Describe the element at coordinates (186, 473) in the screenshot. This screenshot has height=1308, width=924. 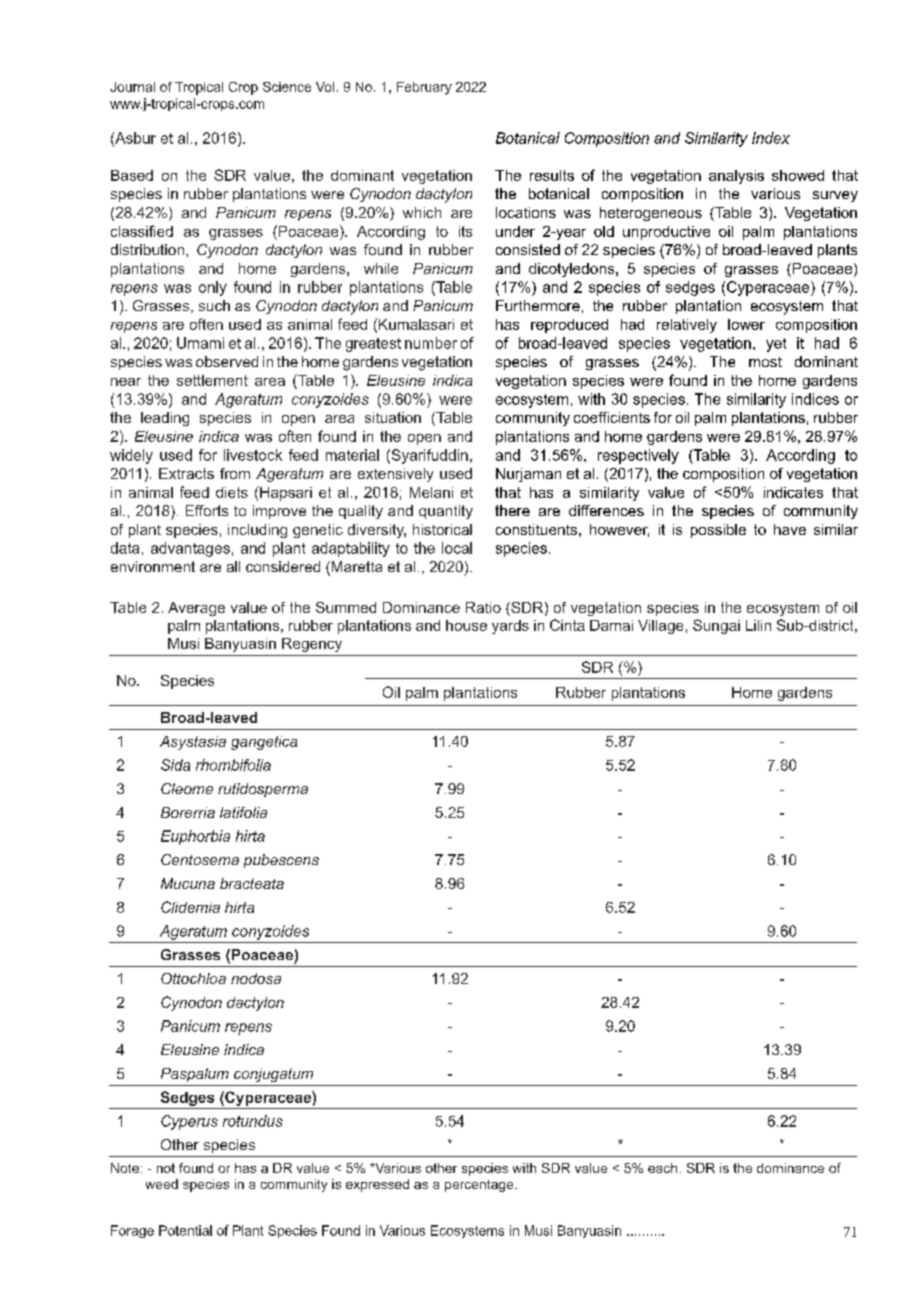
I see `Extracts` at that location.
